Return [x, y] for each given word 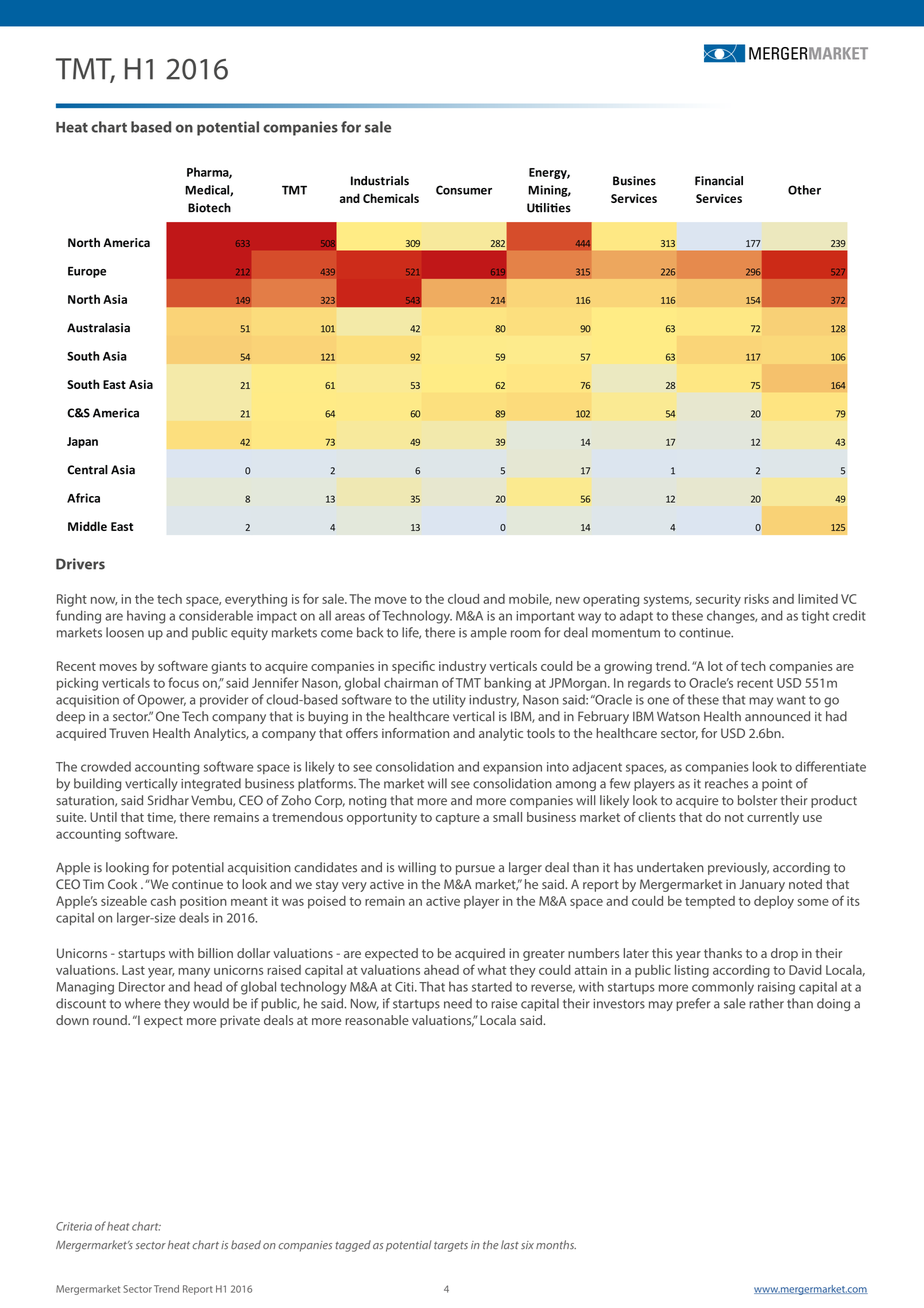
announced [777, 716]
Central [87, 470]
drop [784, 954]
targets [451, 1247]
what [492, 970]
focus [183, 682]
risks [756, 599]
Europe [87, 272]
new [568, 600]
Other [804, 190]
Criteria [74, 1226]
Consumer [464, 190]
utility [449, 701]
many [194, 973]
